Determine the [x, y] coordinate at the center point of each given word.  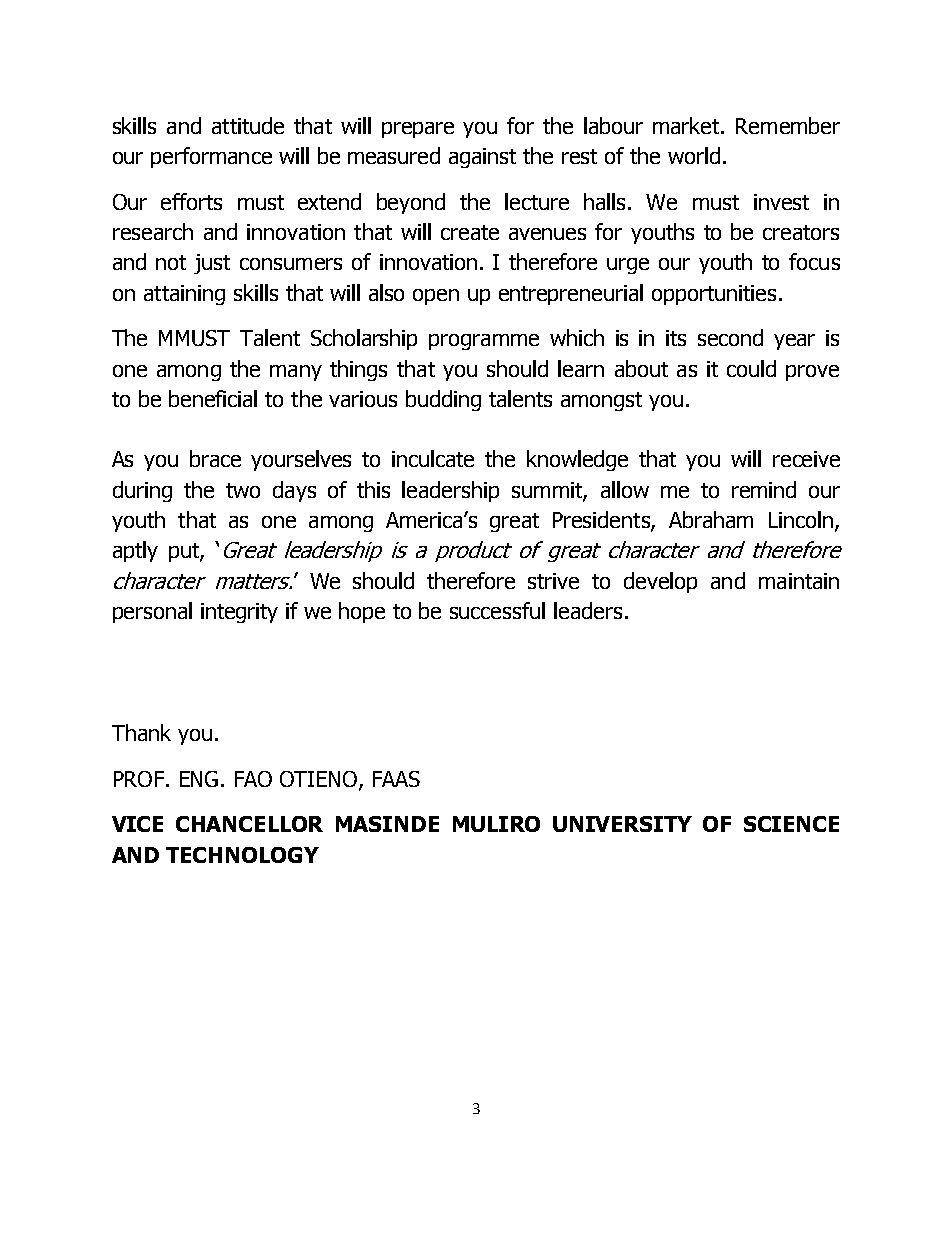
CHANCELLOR [249, 824]
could [751, 368]
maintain [799, 581]
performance [211, 157]
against [482, 158]
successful [497, 610]
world [694, 155]
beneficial [213, 398]
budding [443, 400]
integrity [239, 613]
